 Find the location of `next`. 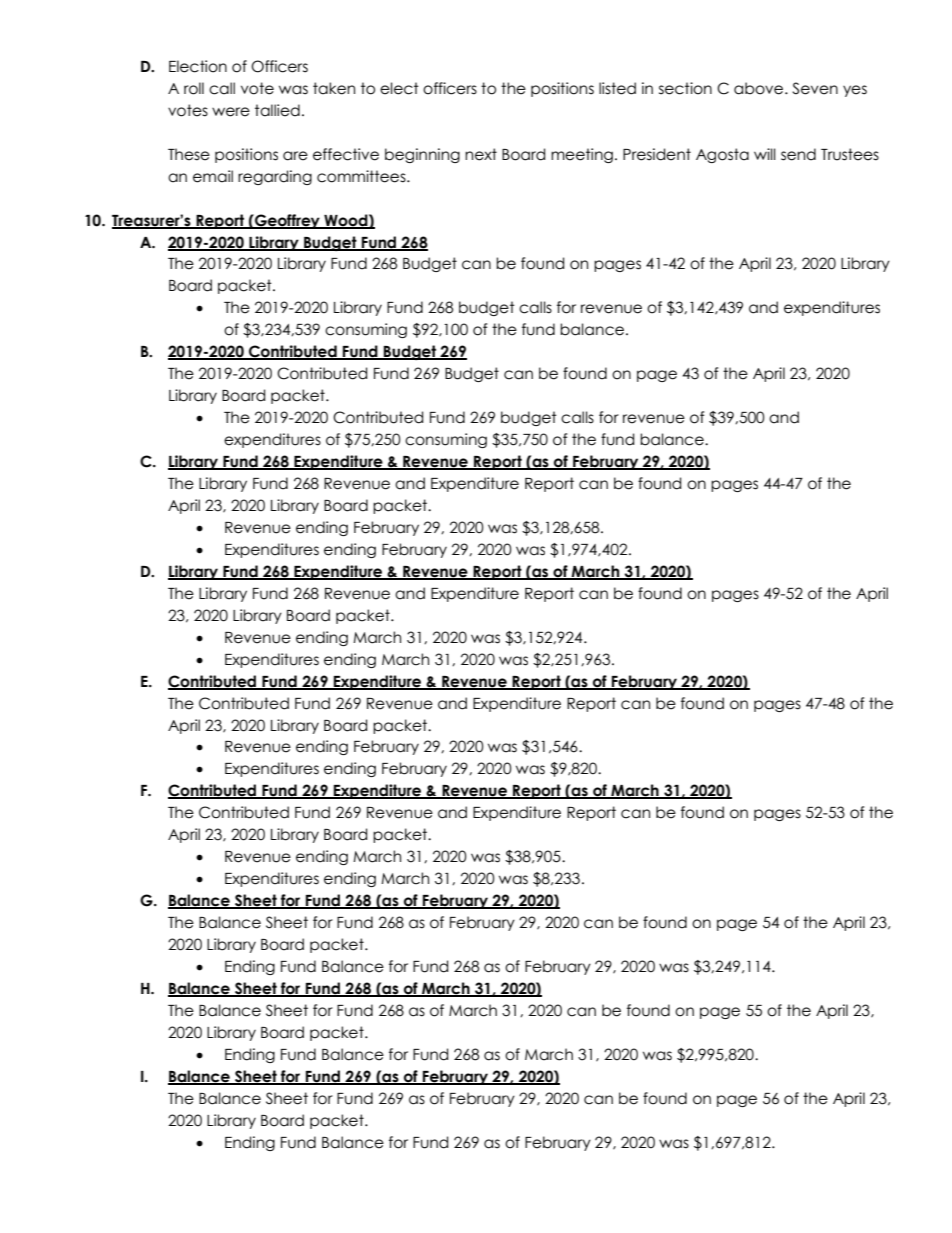

next is located at coordinates (481, 154).
